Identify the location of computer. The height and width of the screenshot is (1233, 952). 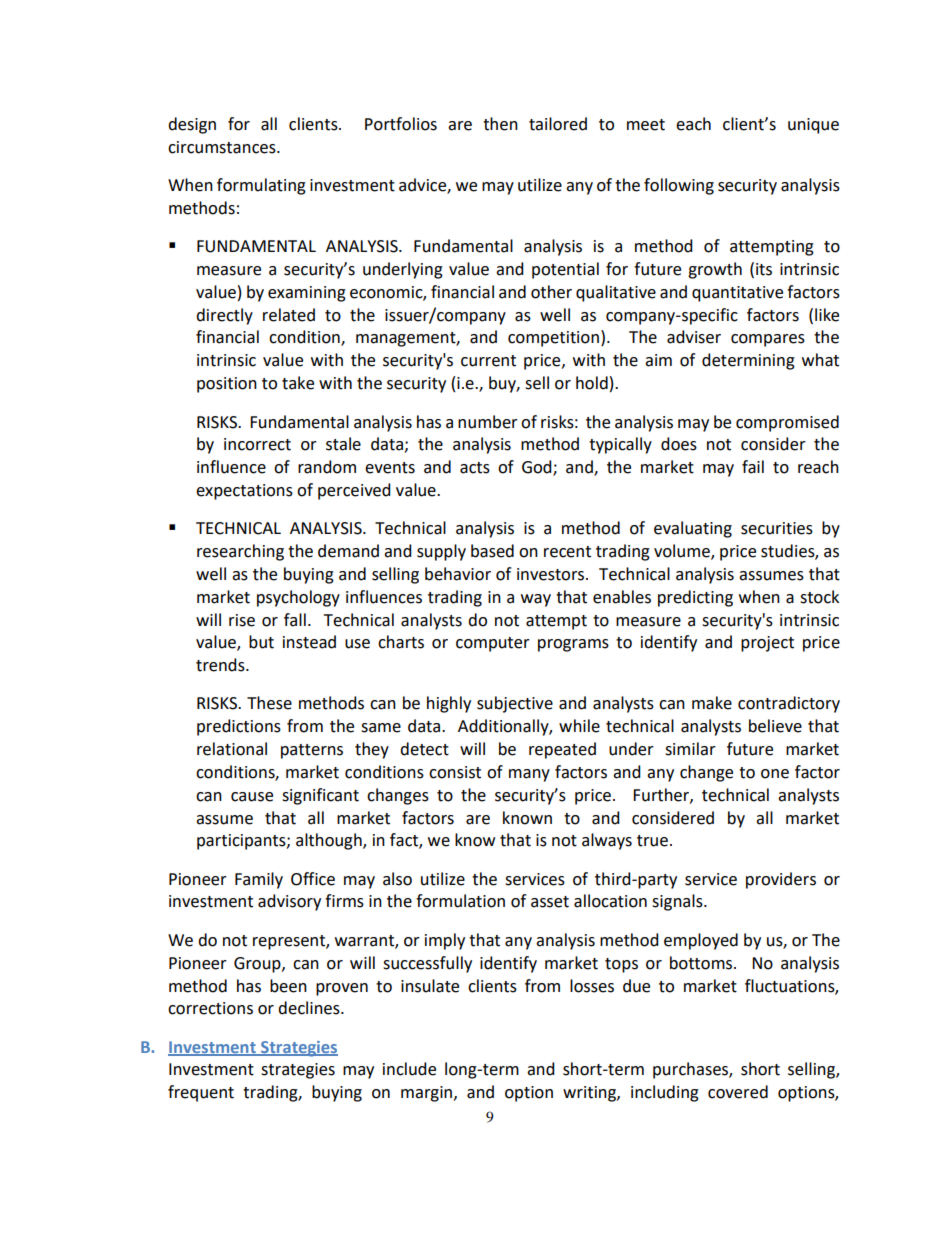
(493, 644).
